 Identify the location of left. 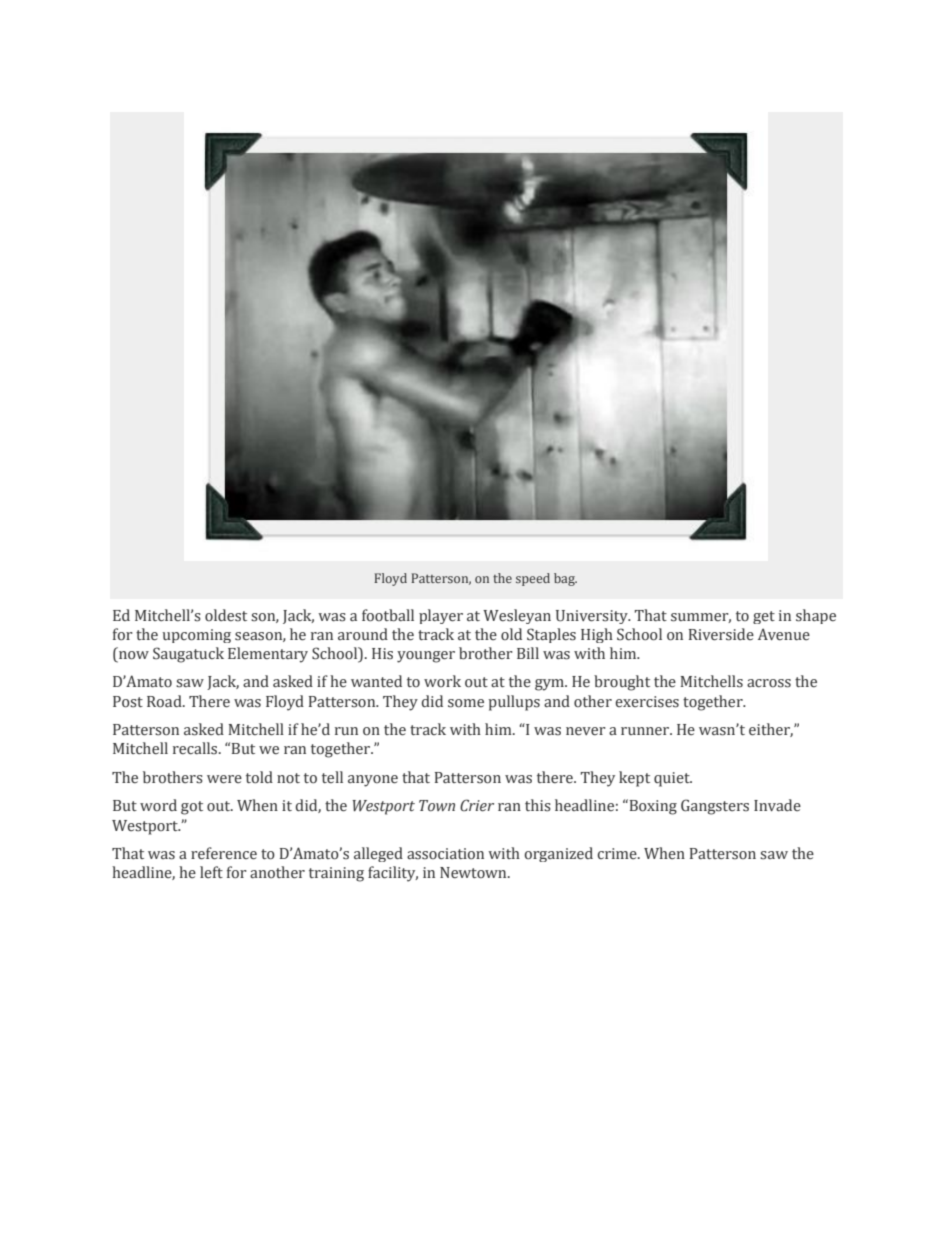
(211, 872).
